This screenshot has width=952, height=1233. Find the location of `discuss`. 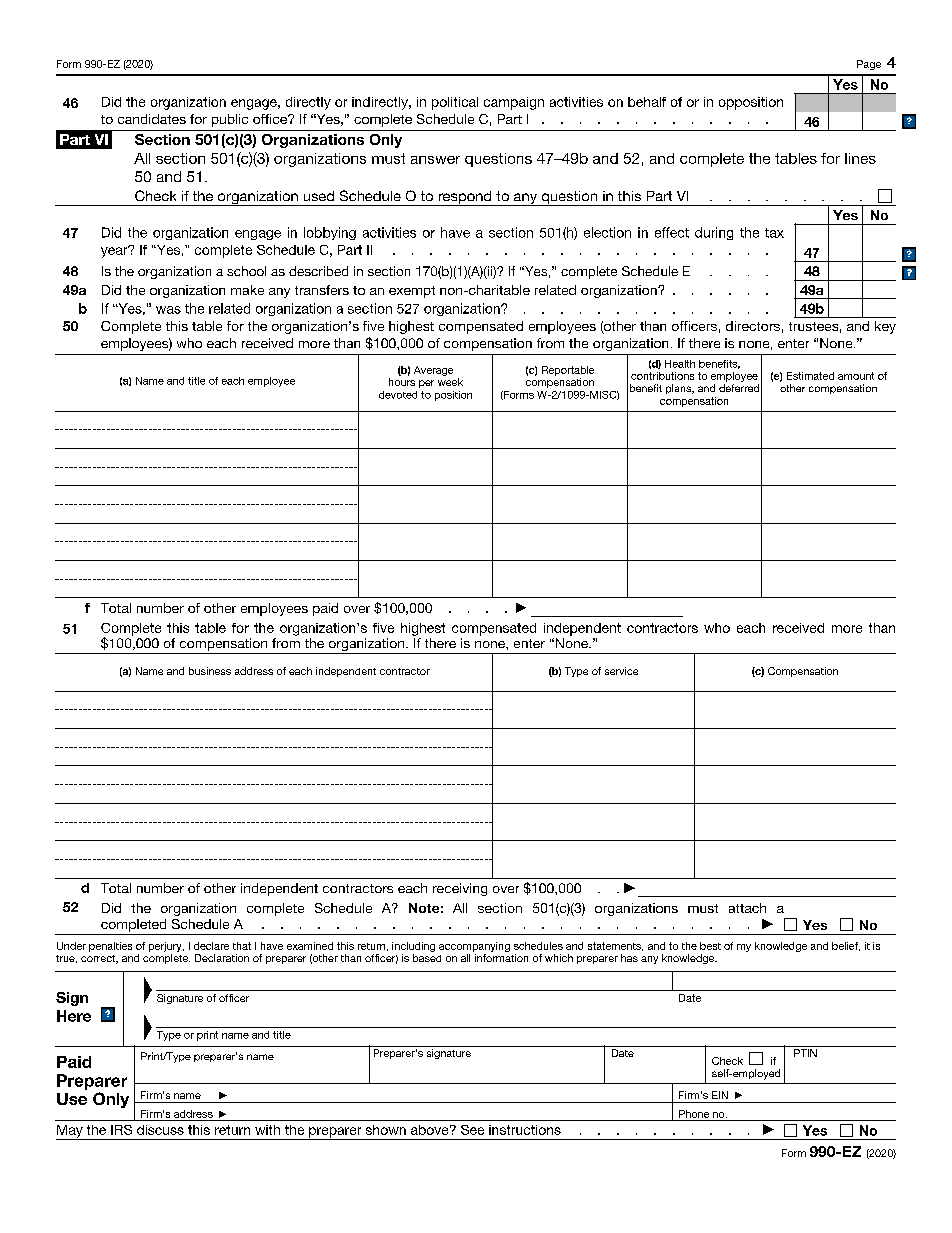

discuss is located at coordinates (160, 1130).
